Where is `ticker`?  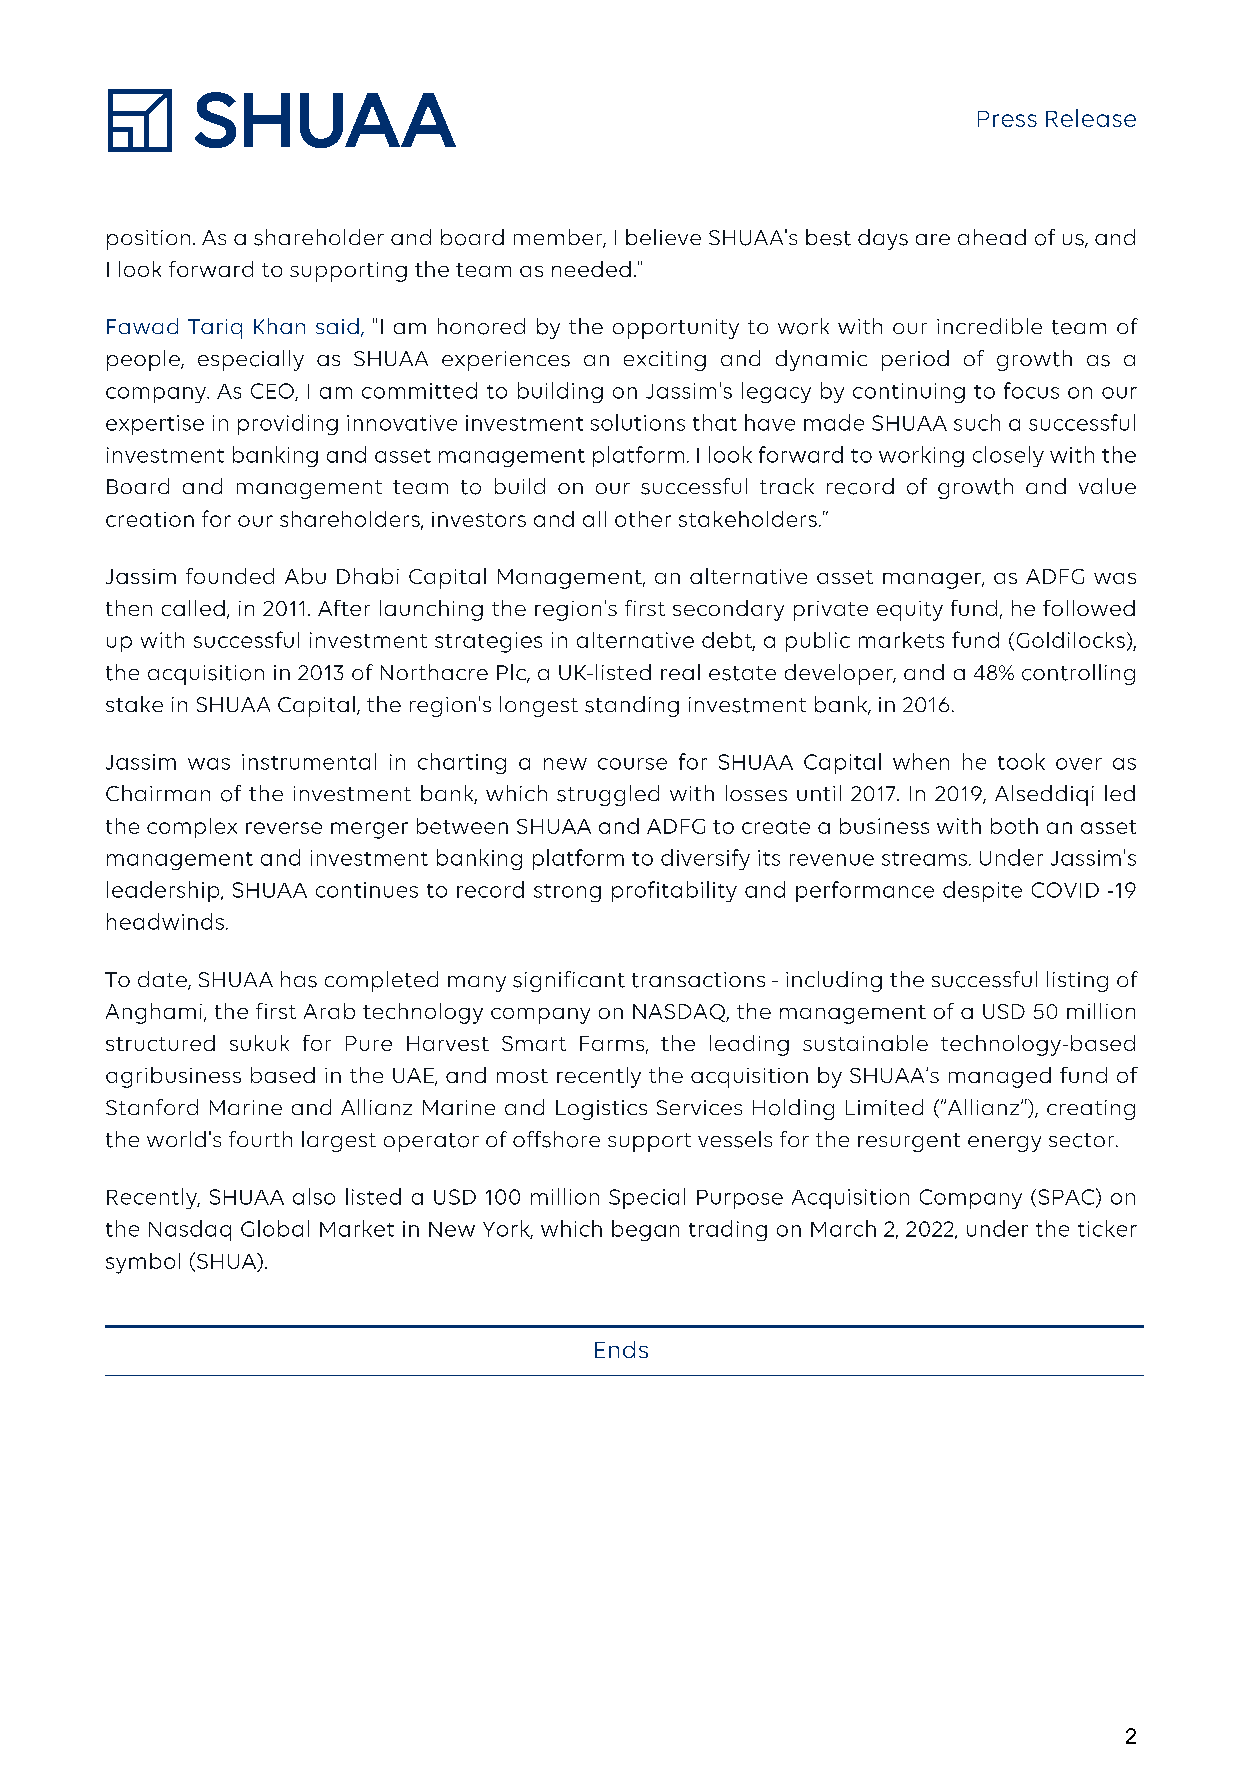
ticker is located at coordinates (1107, 1228).
